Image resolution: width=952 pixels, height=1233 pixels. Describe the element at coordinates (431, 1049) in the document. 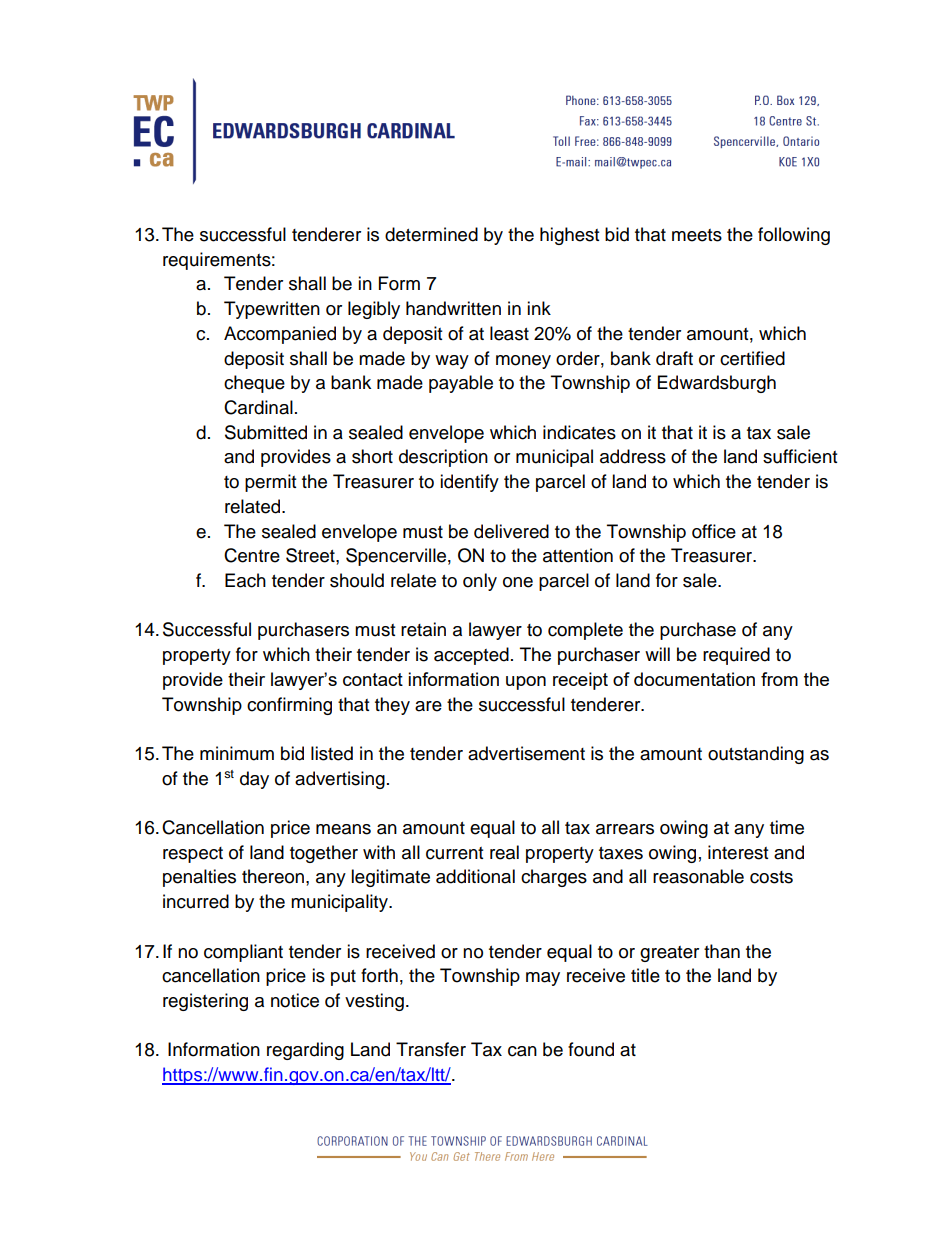

I see `Transfer` at that location.
